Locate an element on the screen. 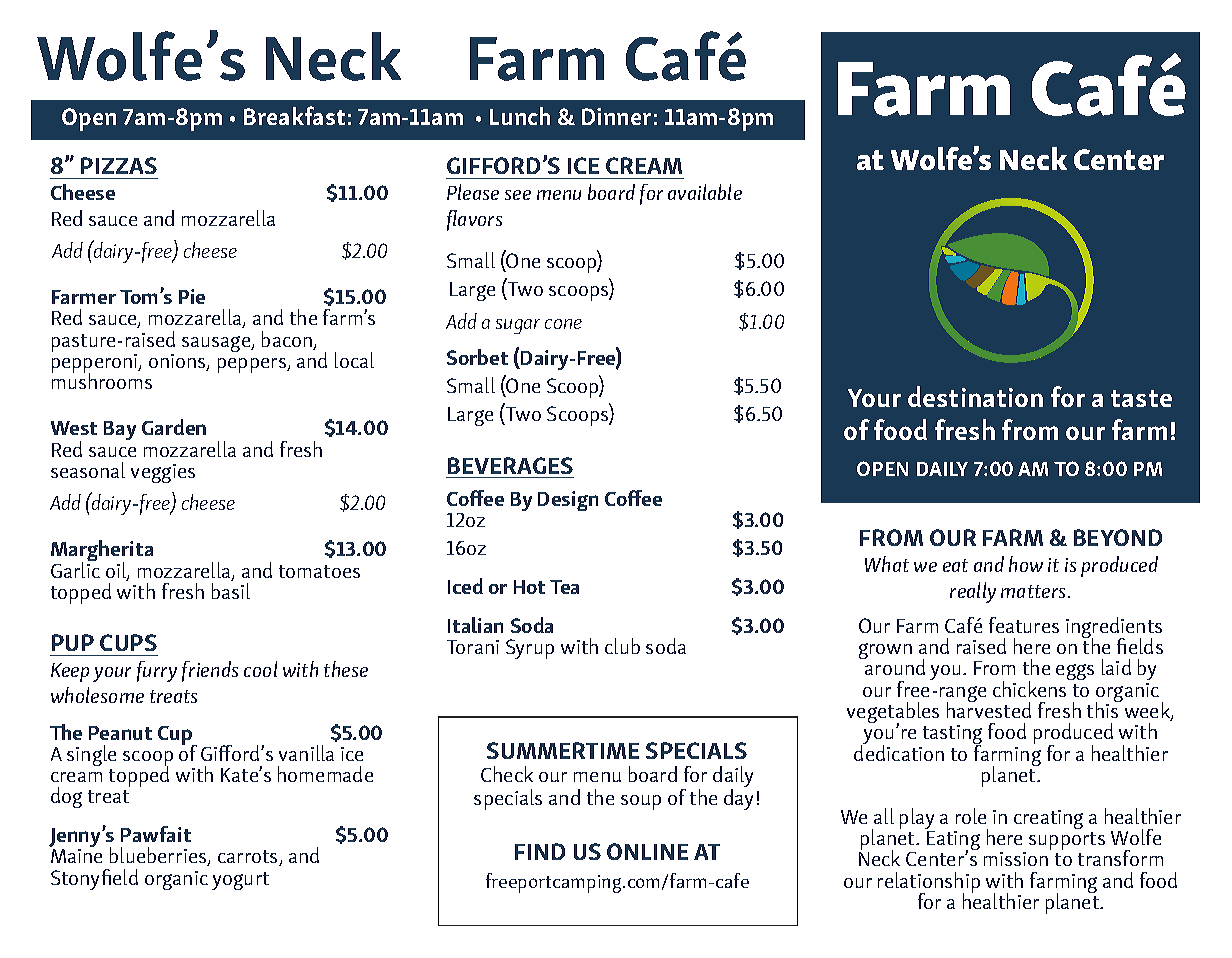 The width and height of the screenshot is (1232, 958). PIZZAS is located at coordinates (119, 165).
